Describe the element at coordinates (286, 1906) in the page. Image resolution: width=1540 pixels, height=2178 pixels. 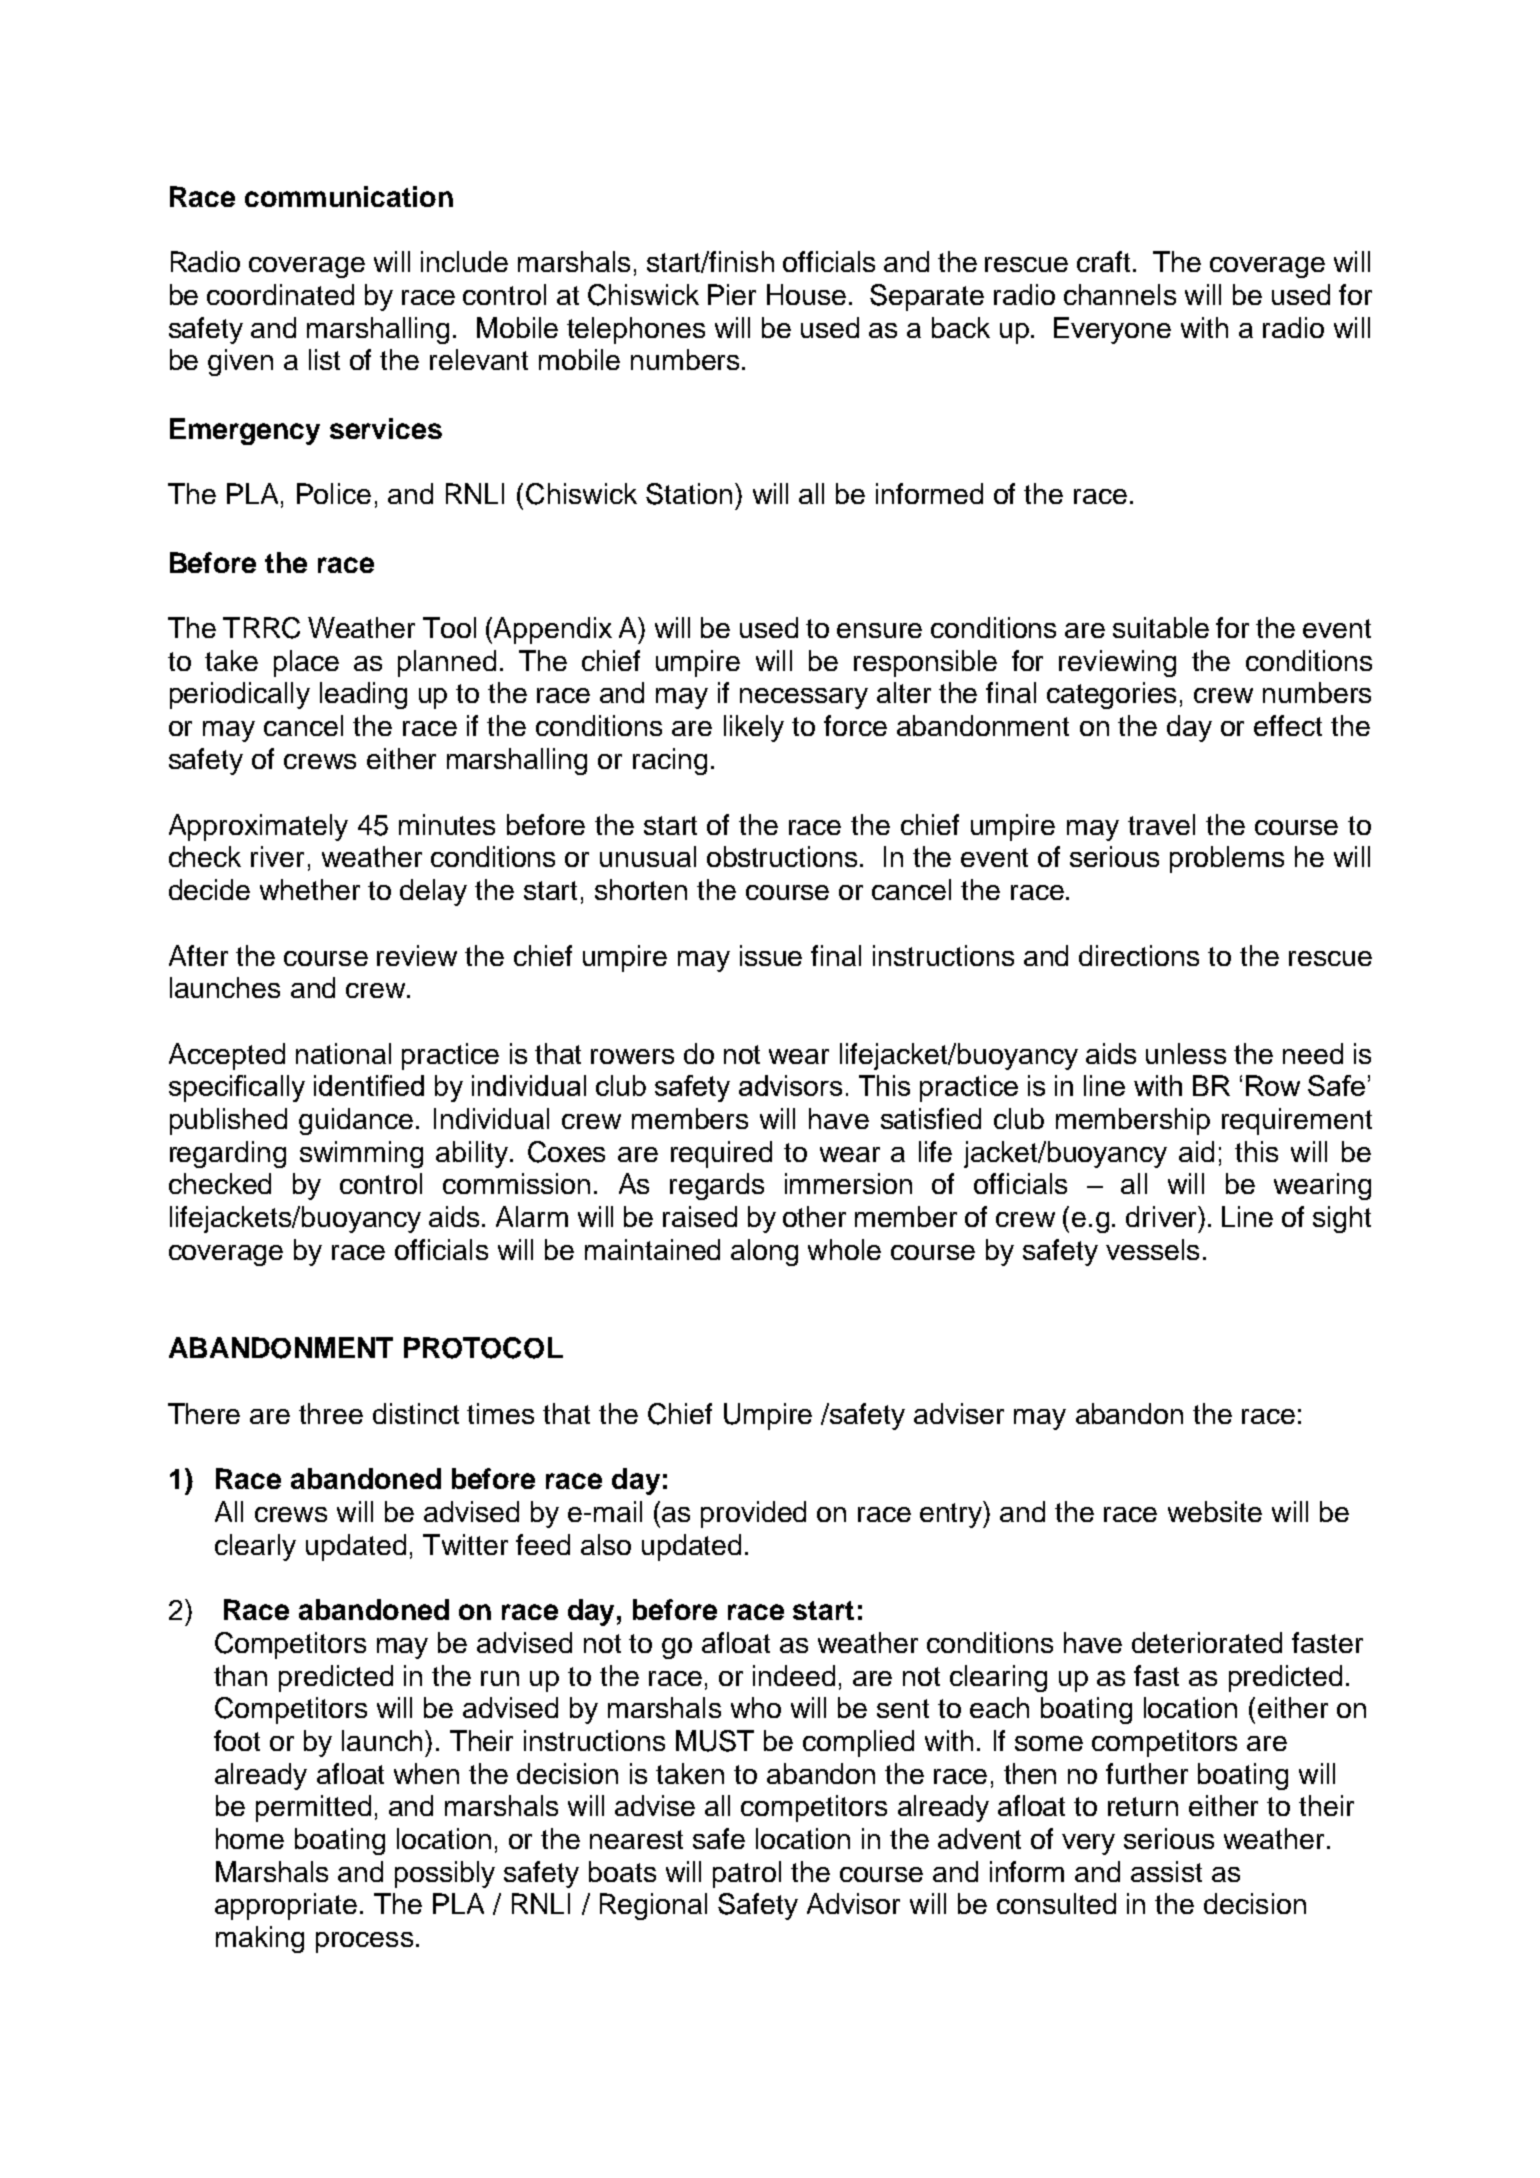
I see `appropriate` at that location.
